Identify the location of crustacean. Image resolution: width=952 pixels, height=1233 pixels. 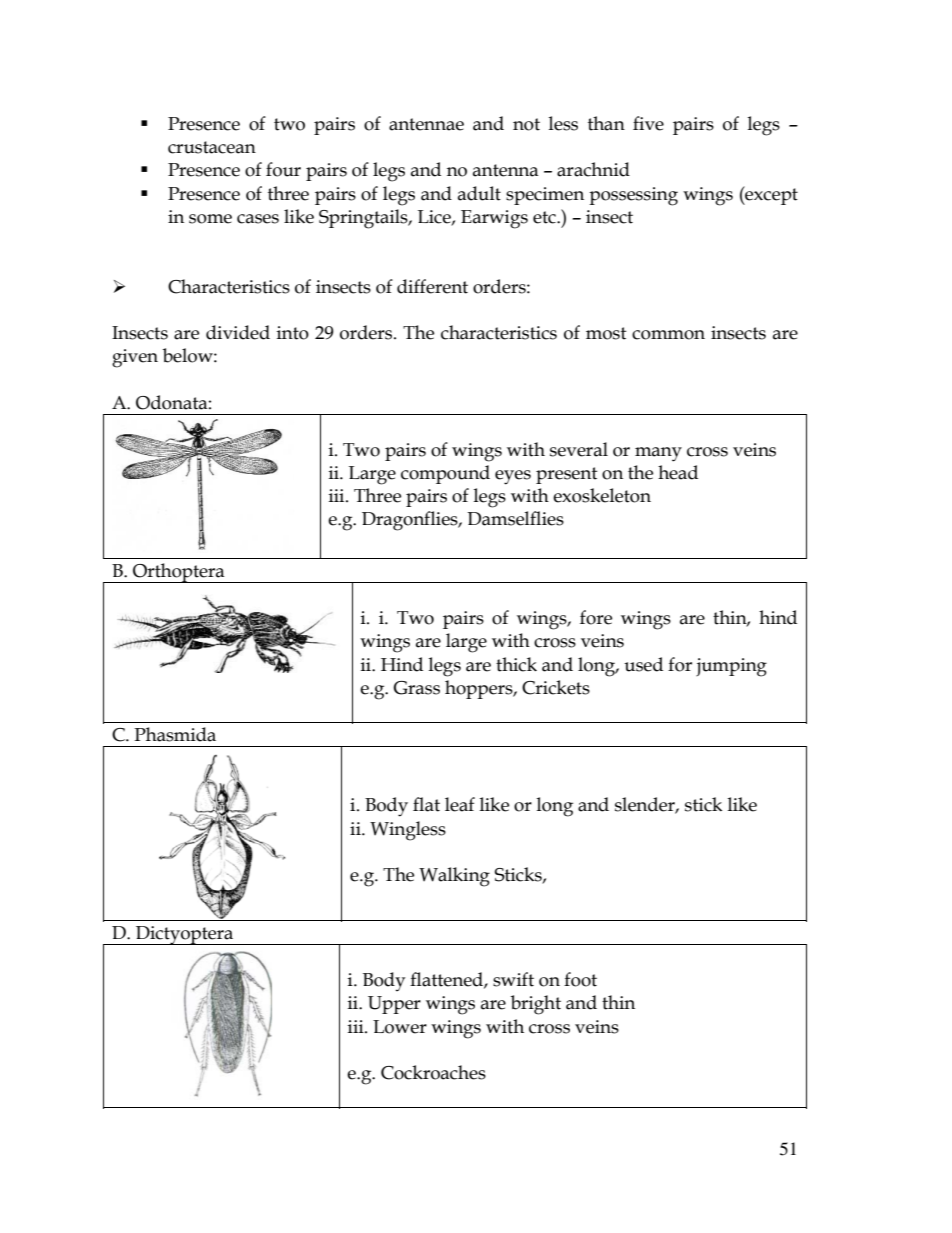
(212, 147).
